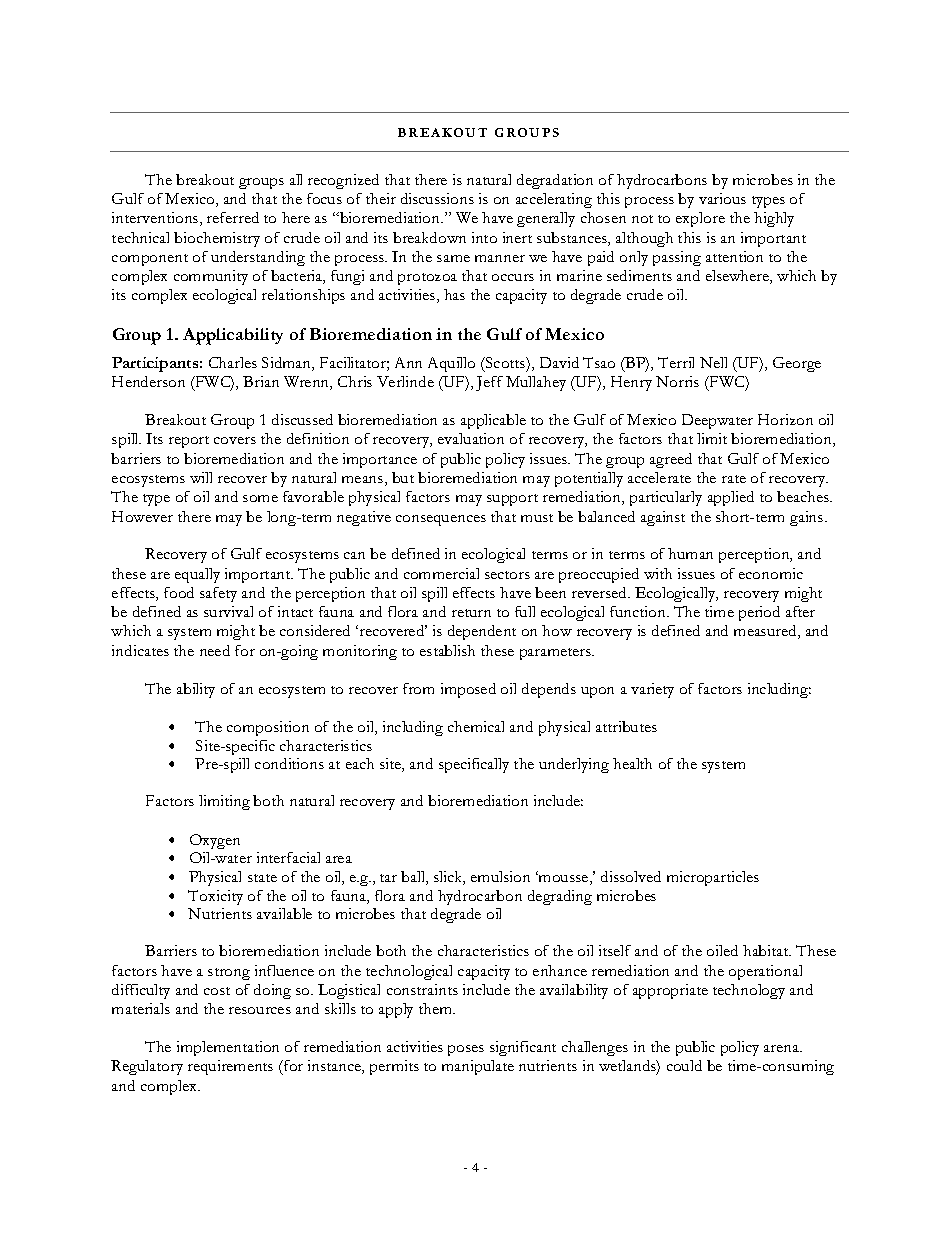 Image resolution: width=952 pixels, height=1233 pixels. I want to click on conditions, so click(289, 763).
